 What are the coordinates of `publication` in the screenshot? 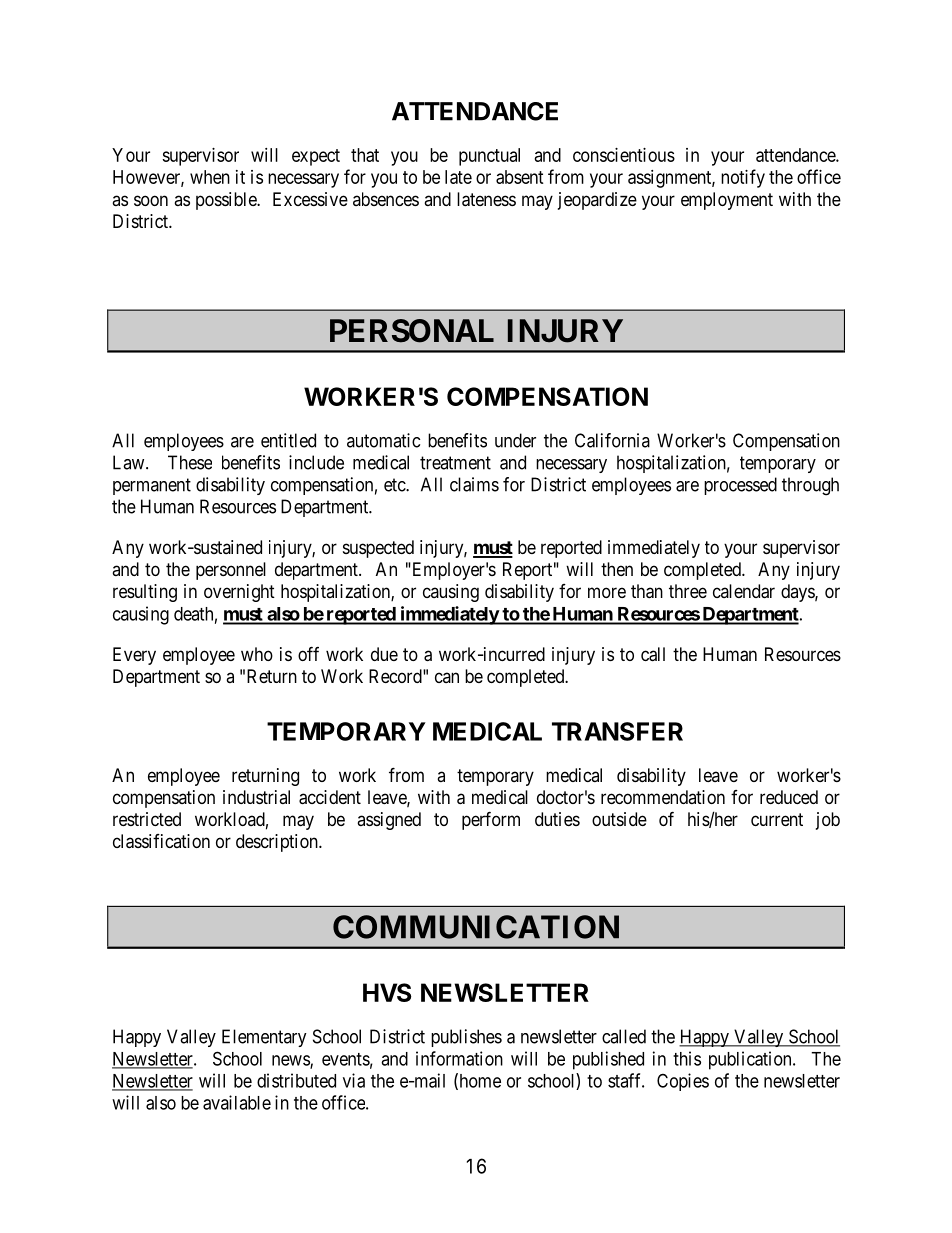 It's located at (751, 1060).
